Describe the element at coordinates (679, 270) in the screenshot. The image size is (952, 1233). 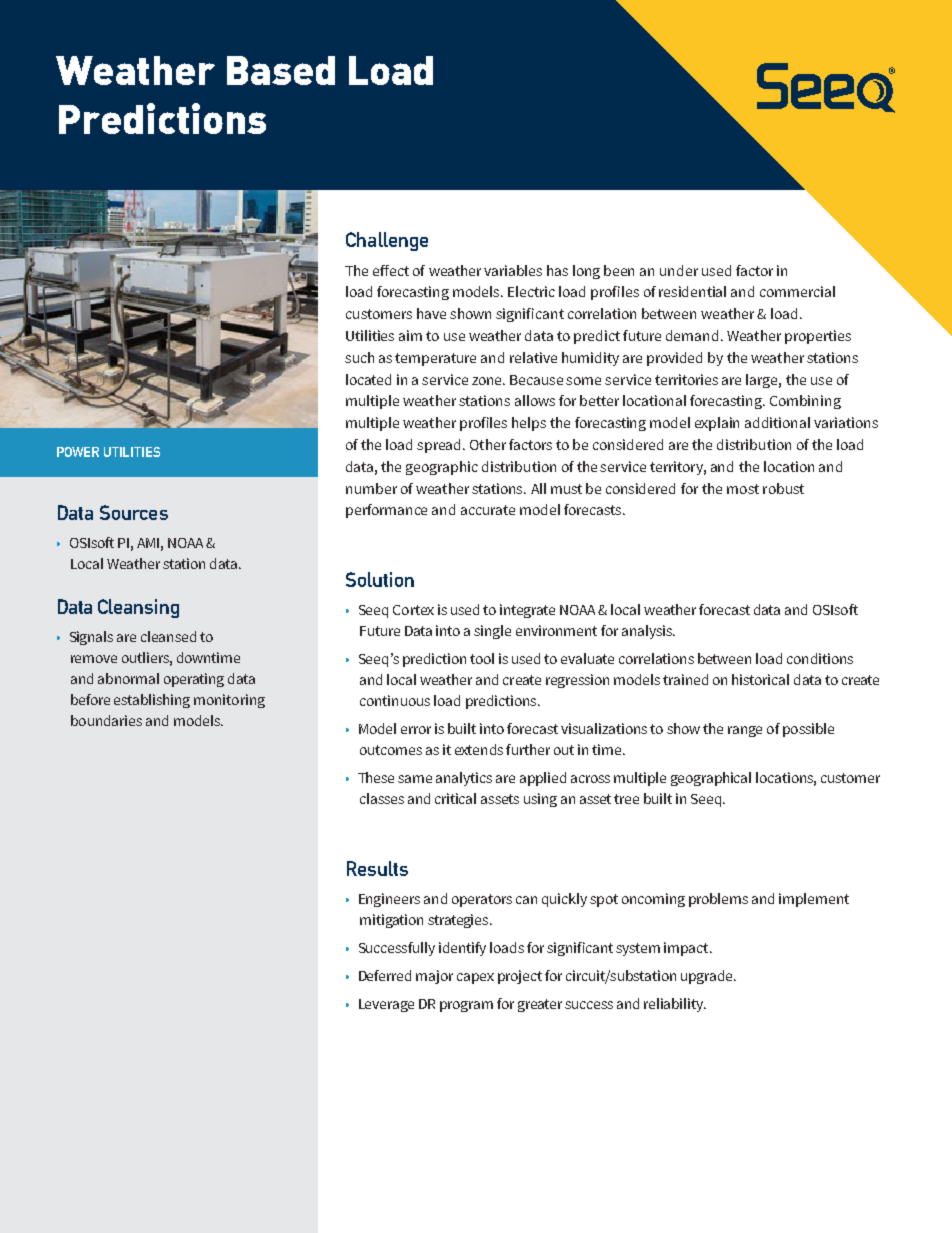
I see `under` at that location.
